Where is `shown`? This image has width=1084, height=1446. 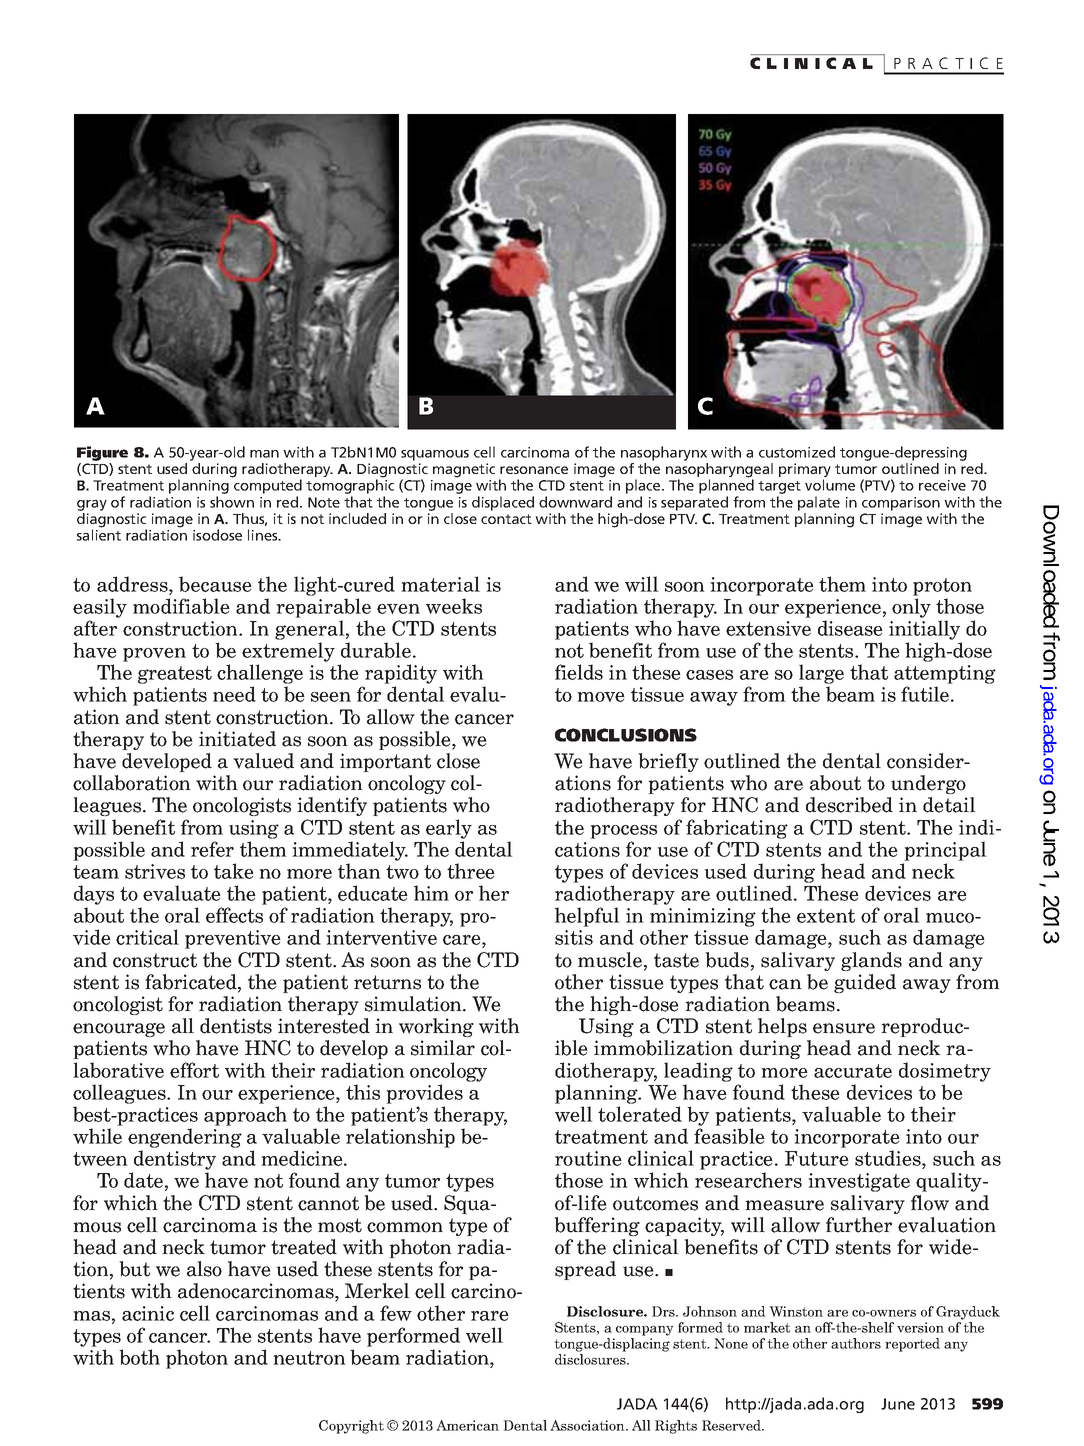 shown is located at coordinates (232, 502).
